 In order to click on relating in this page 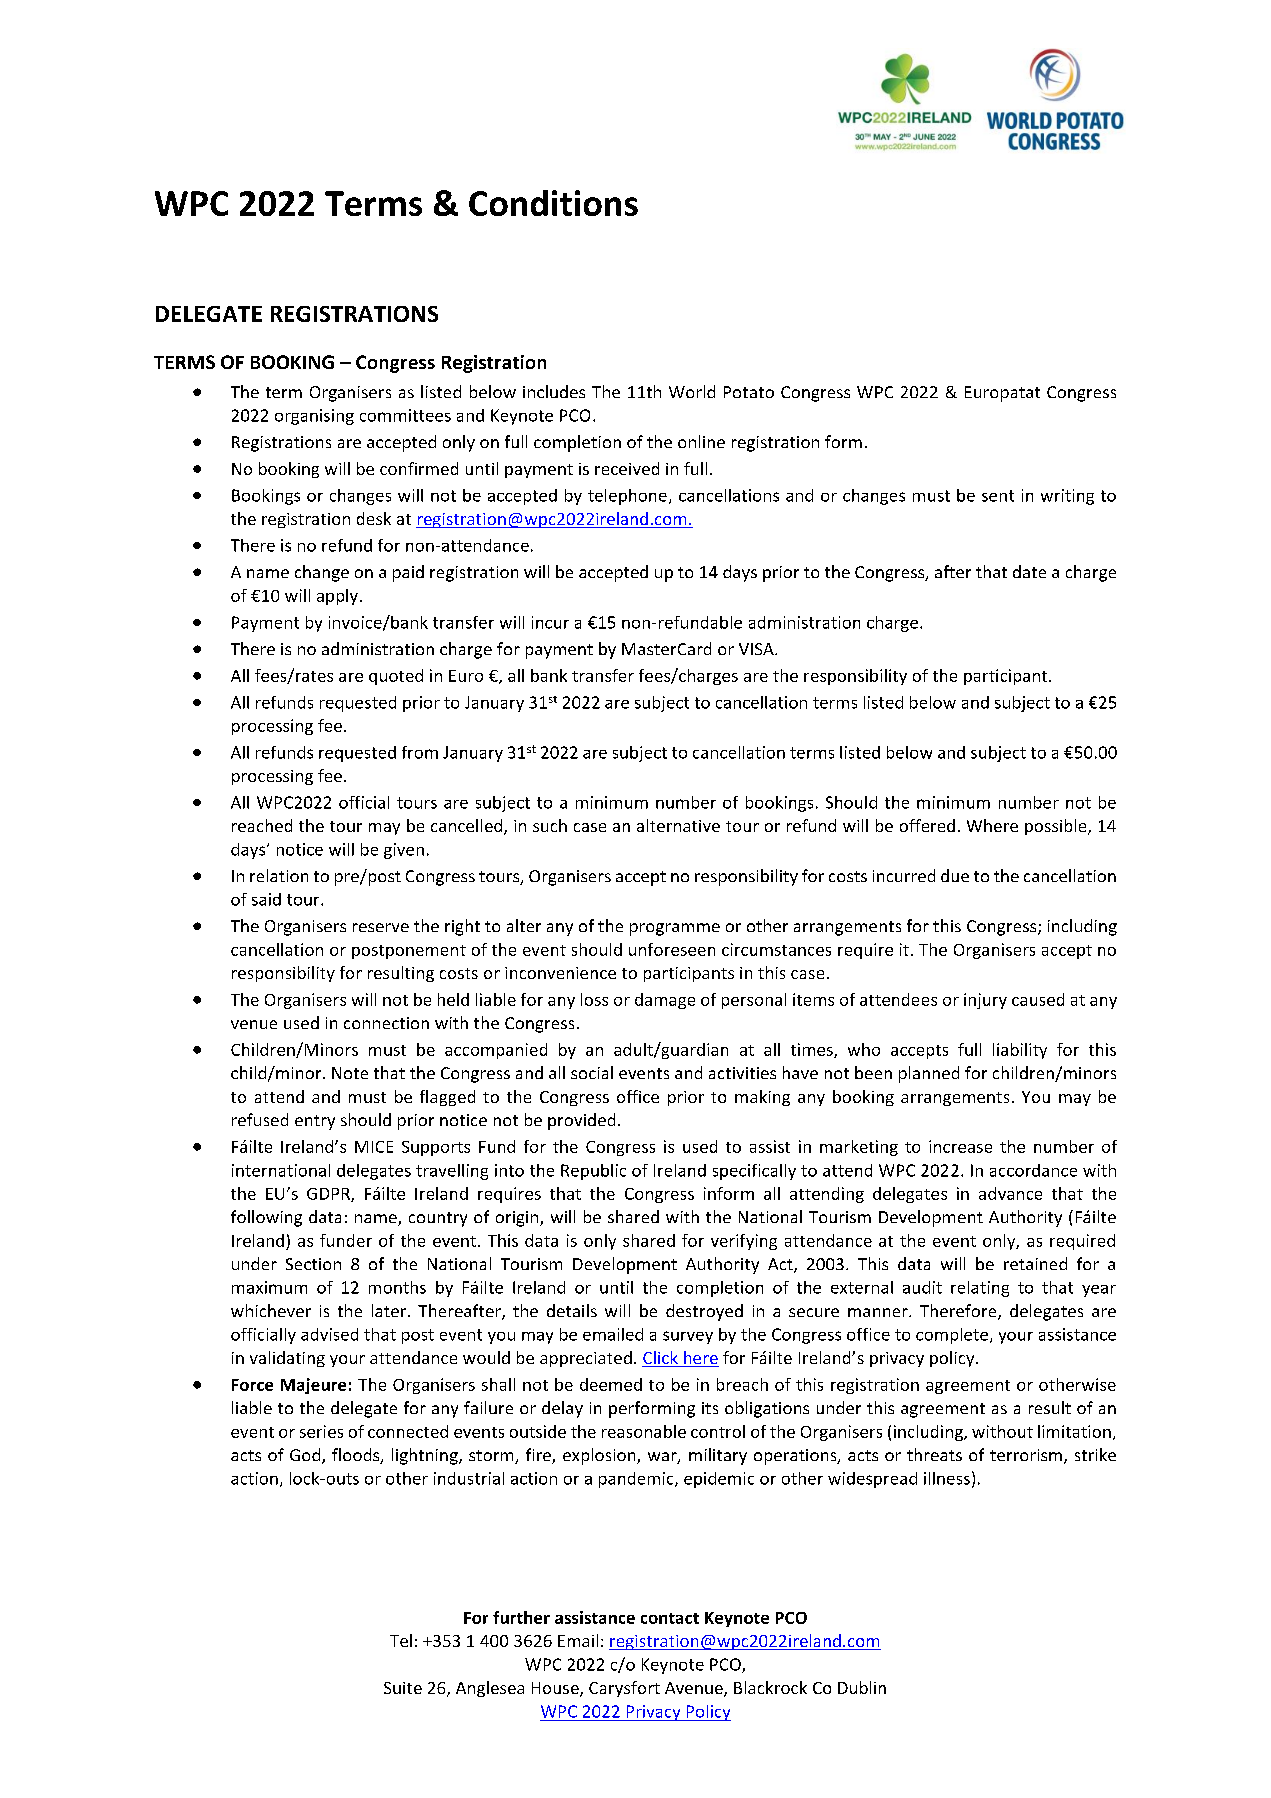, I will do `click(980, 1289)`.
